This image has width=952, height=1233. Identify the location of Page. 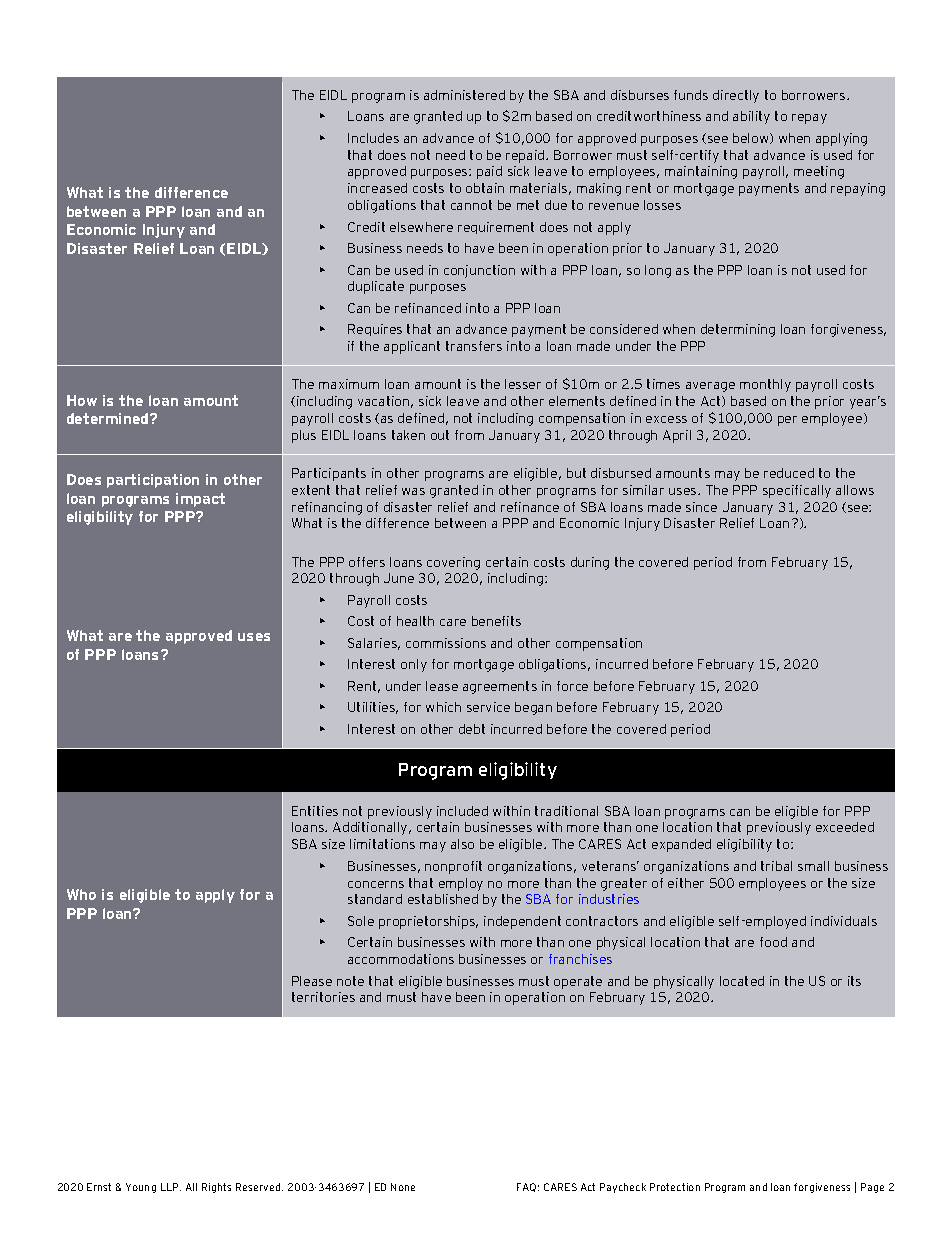
(872, 1188).
